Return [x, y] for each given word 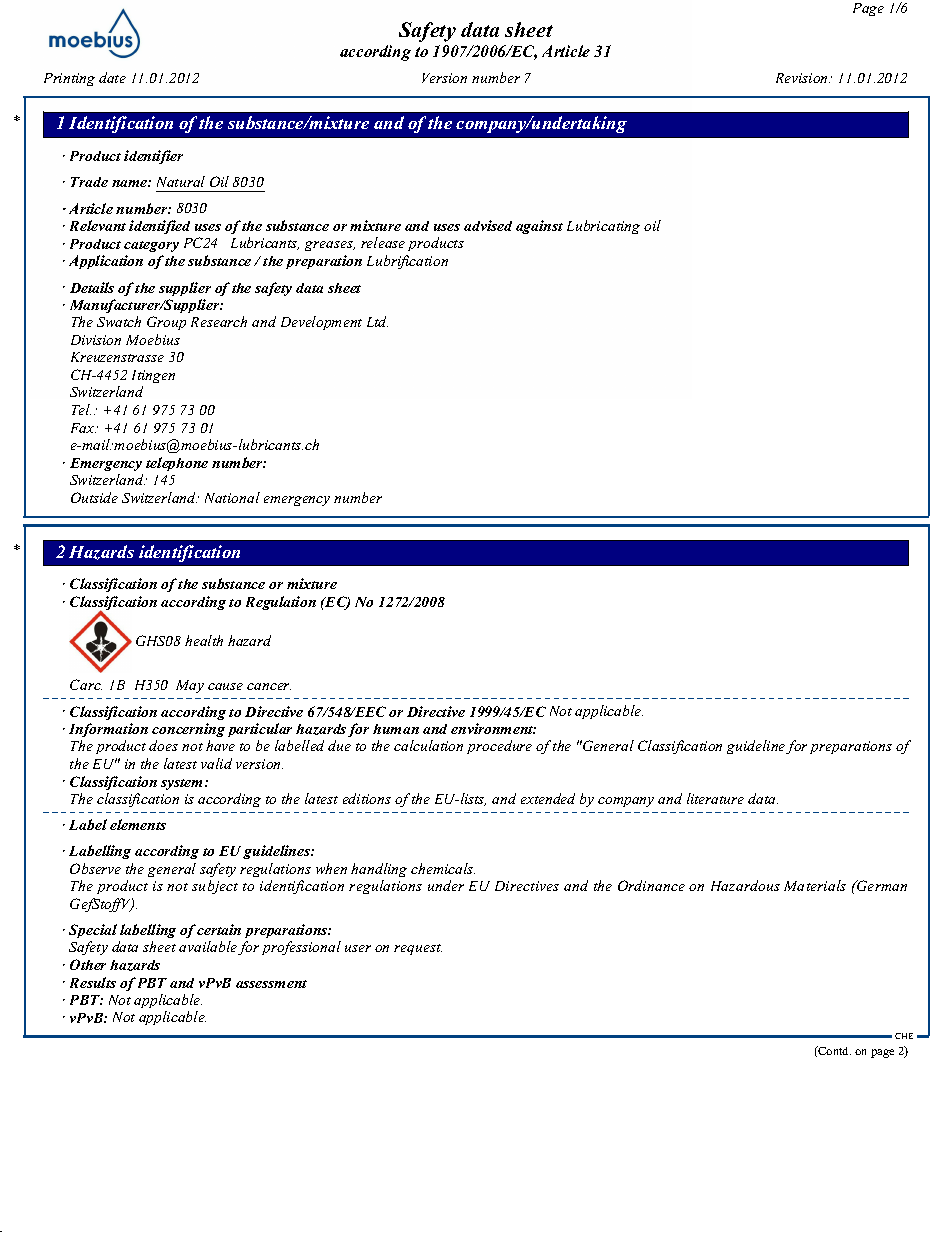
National [232, 497]
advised [488, 225]
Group [166, 323]
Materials [815, 885]
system [183, 784]
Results [93, 982]
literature [715, 798]
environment [493, 728]
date [112, 77]
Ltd [377, 321]
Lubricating [603, 227]
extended [548, 798]
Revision [803, 78]
